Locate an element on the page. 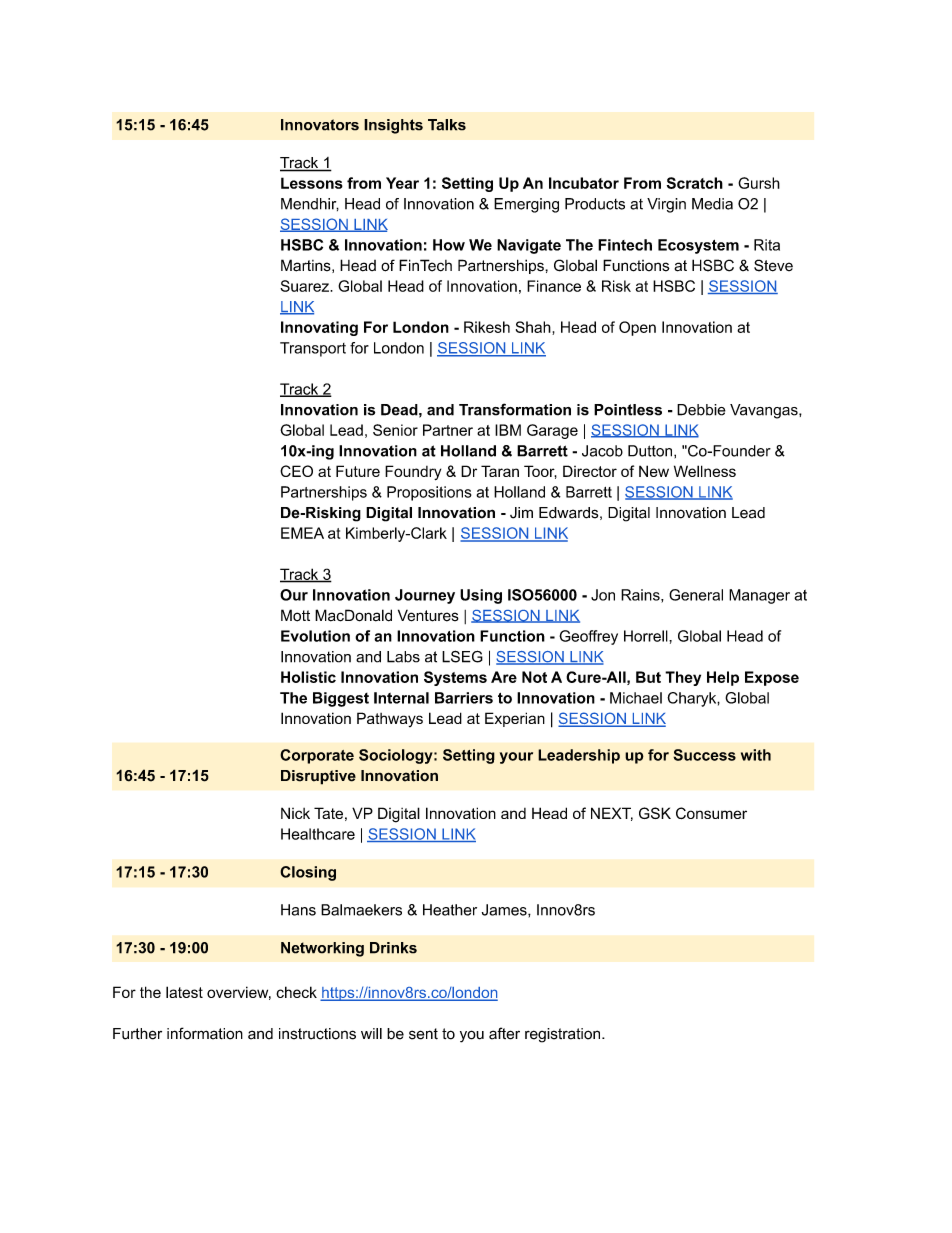 The image size is (952, 1233). Barriers is located at coordinates (464, 698).
